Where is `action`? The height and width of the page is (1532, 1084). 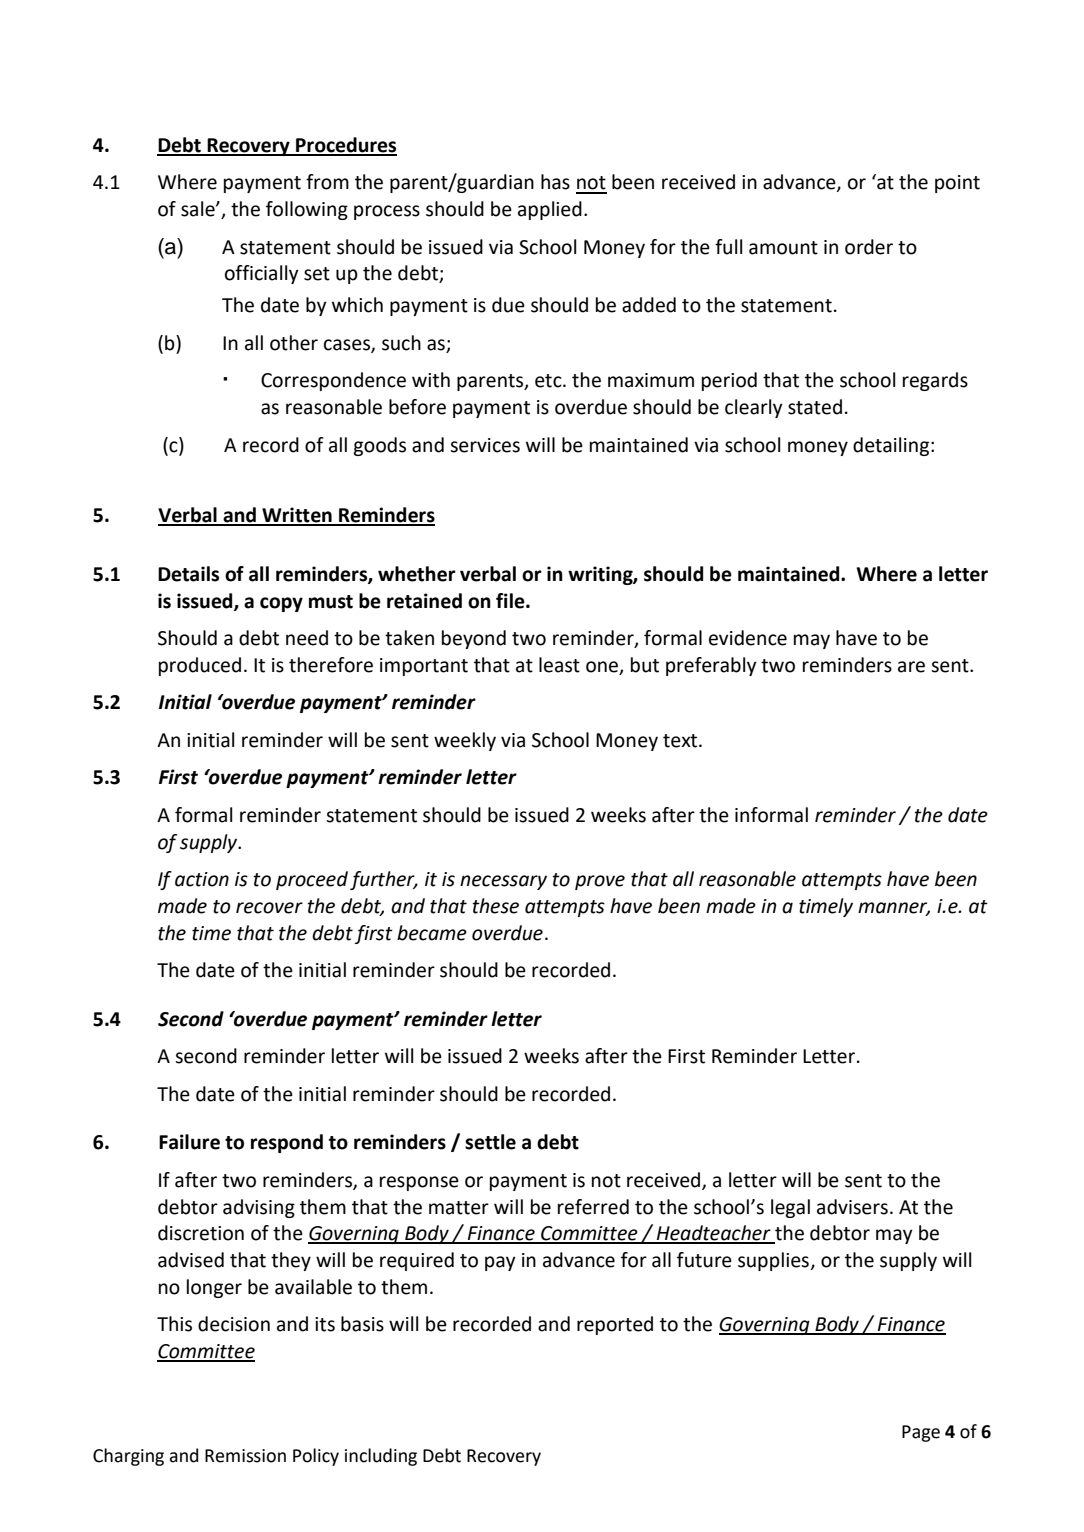 action is located at coordinates (202, 879).
